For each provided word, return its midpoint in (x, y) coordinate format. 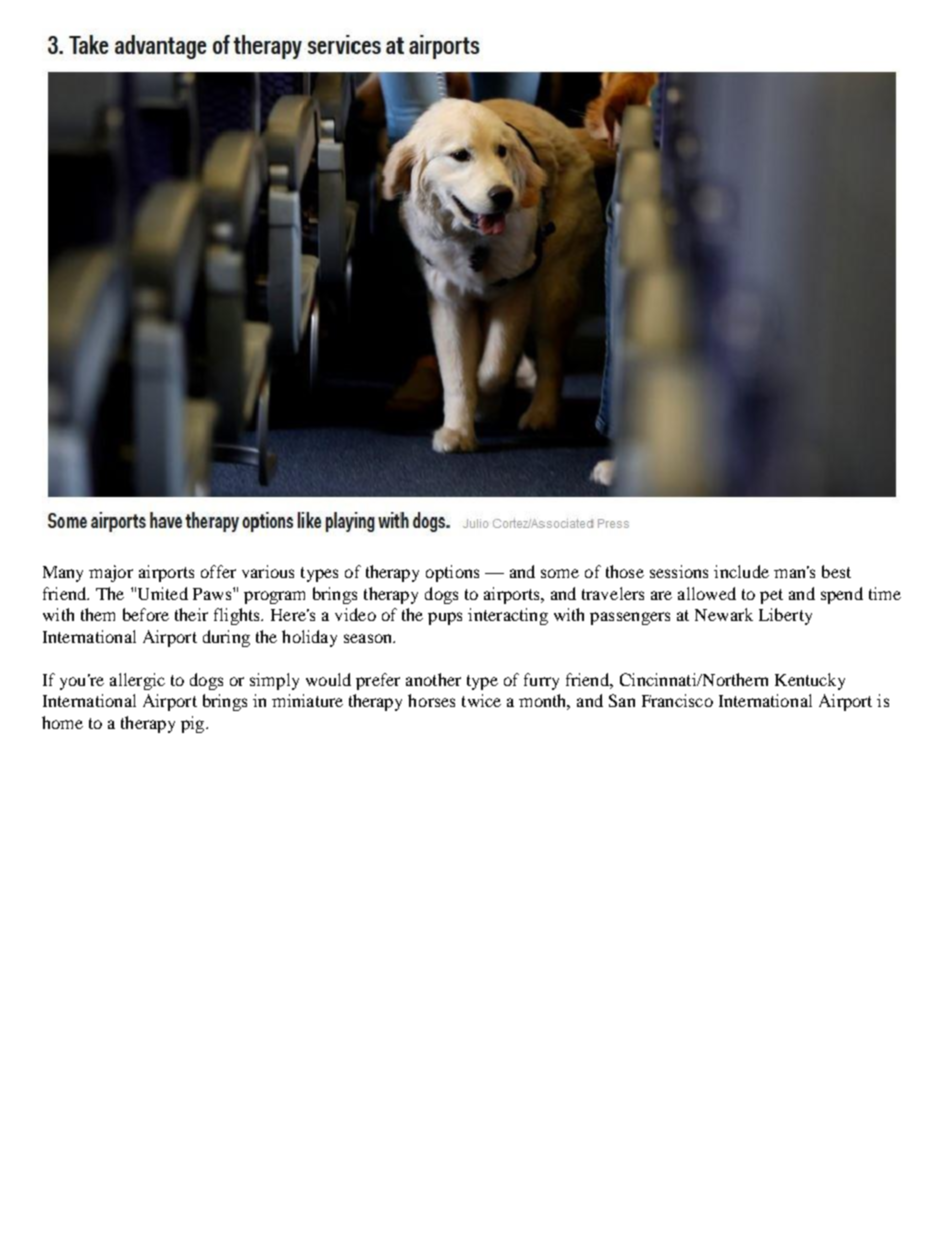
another (433, 679)
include (741, 571)
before (146, 614)
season (369, 638)
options (452, 573)
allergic (137, 681)
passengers (630, 618)
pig (194, 724)
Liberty (785, 616)
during (226, 638)
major (111, 573)
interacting (508, 616)
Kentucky (810, 681)
